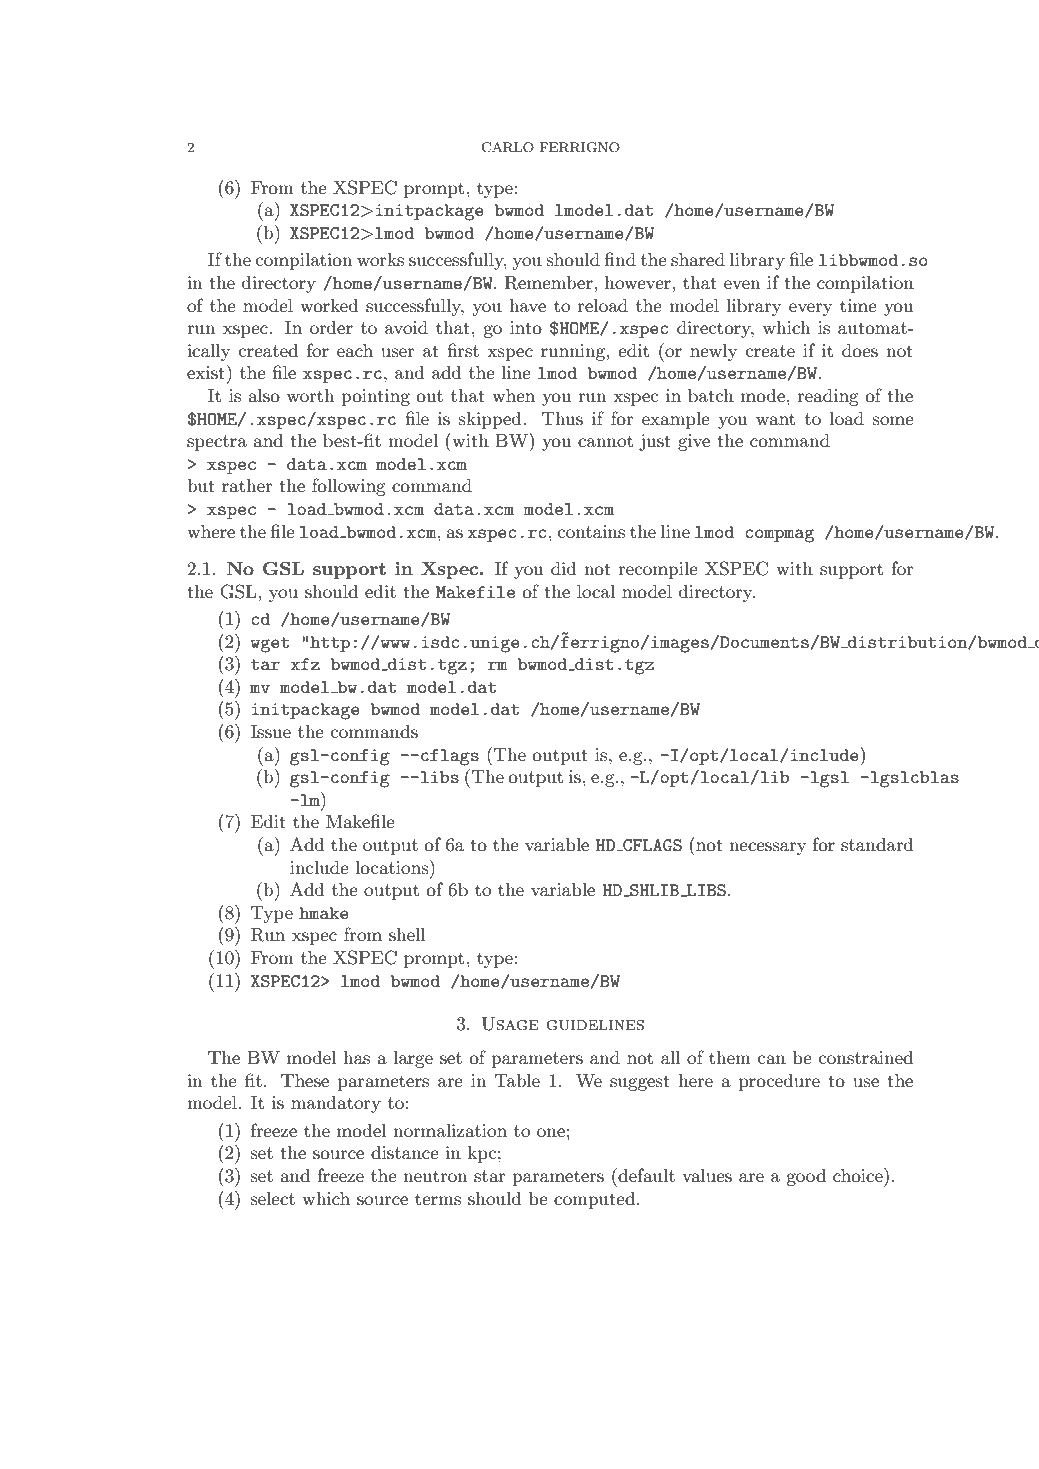  Describe the element at coordinates (393, 867) in the image. I see `locations` at that location.
